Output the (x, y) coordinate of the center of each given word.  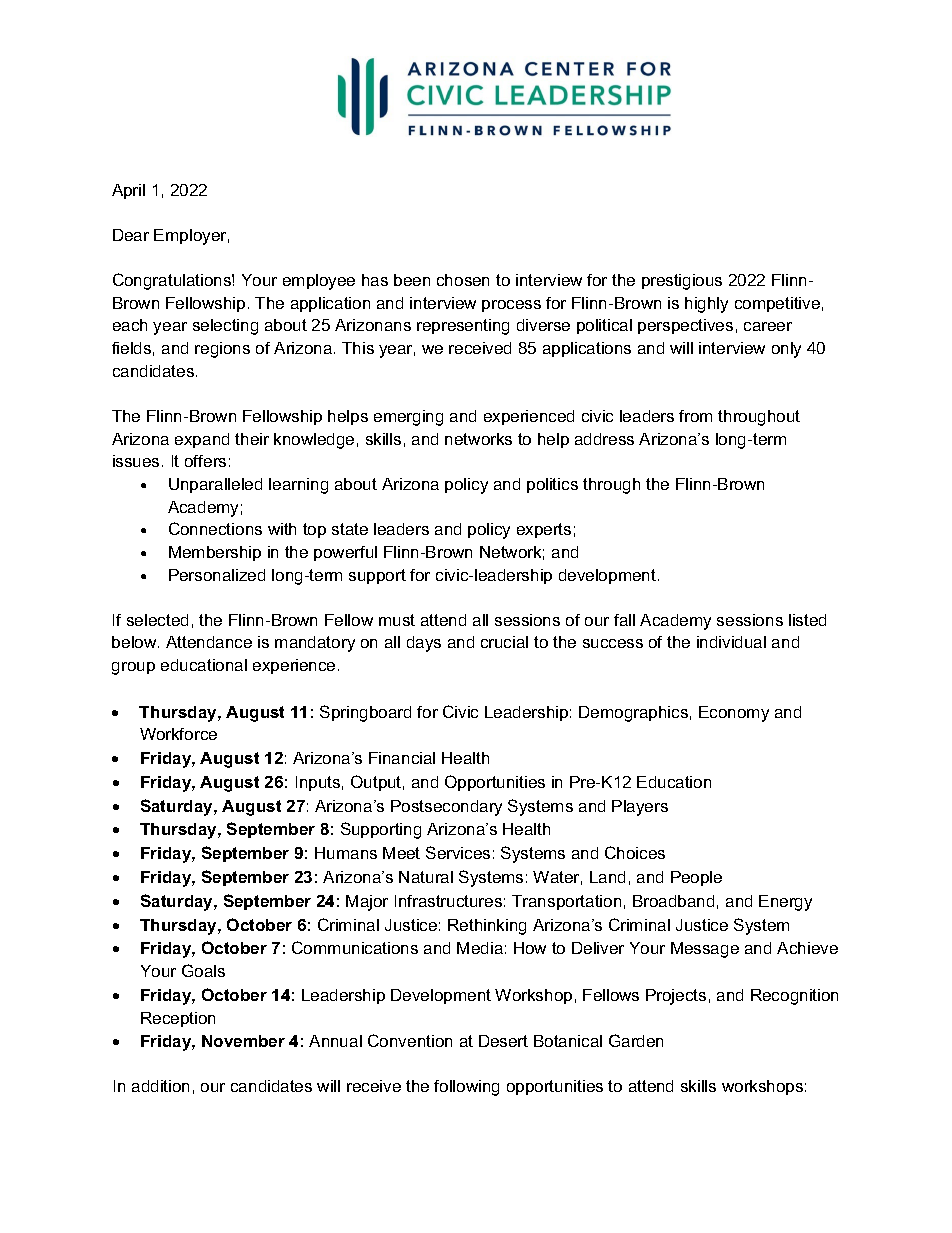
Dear (131, 235)
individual (731, 642)
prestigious (682, 282)
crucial (504, 642)
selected (157, 620)
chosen (463, 280)
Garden (636, 1040)
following (466, 1088)
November (243, 1041)
